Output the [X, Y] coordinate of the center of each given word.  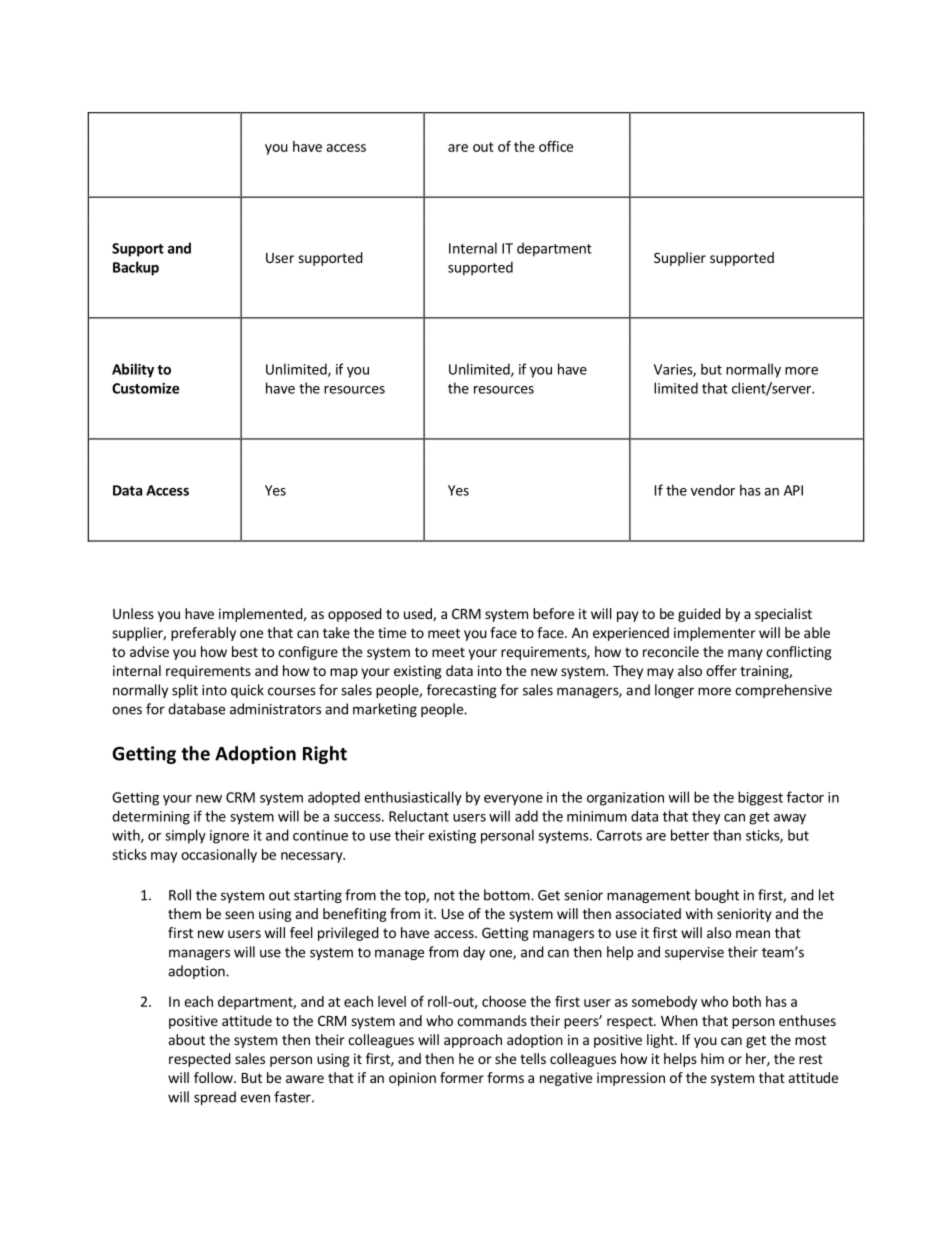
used [419, 614]
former [462, 1077]
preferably [203, 634]
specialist [783, 615]
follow [214, 1077]
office [556, 146]
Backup [136, 268]
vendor [713, 490]
